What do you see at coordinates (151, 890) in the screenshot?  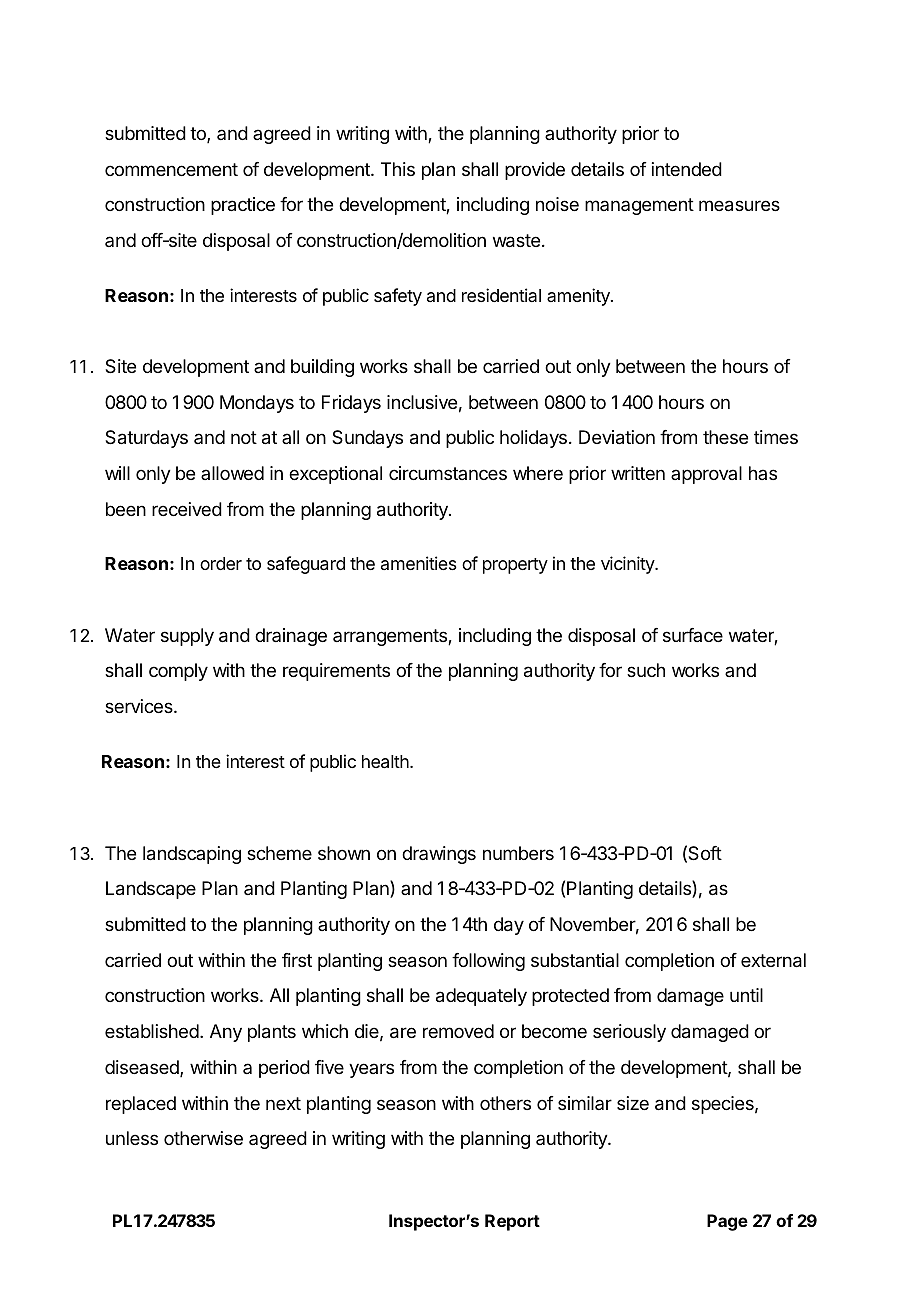 I see `Landscape` at bounding box center [151, 890].
